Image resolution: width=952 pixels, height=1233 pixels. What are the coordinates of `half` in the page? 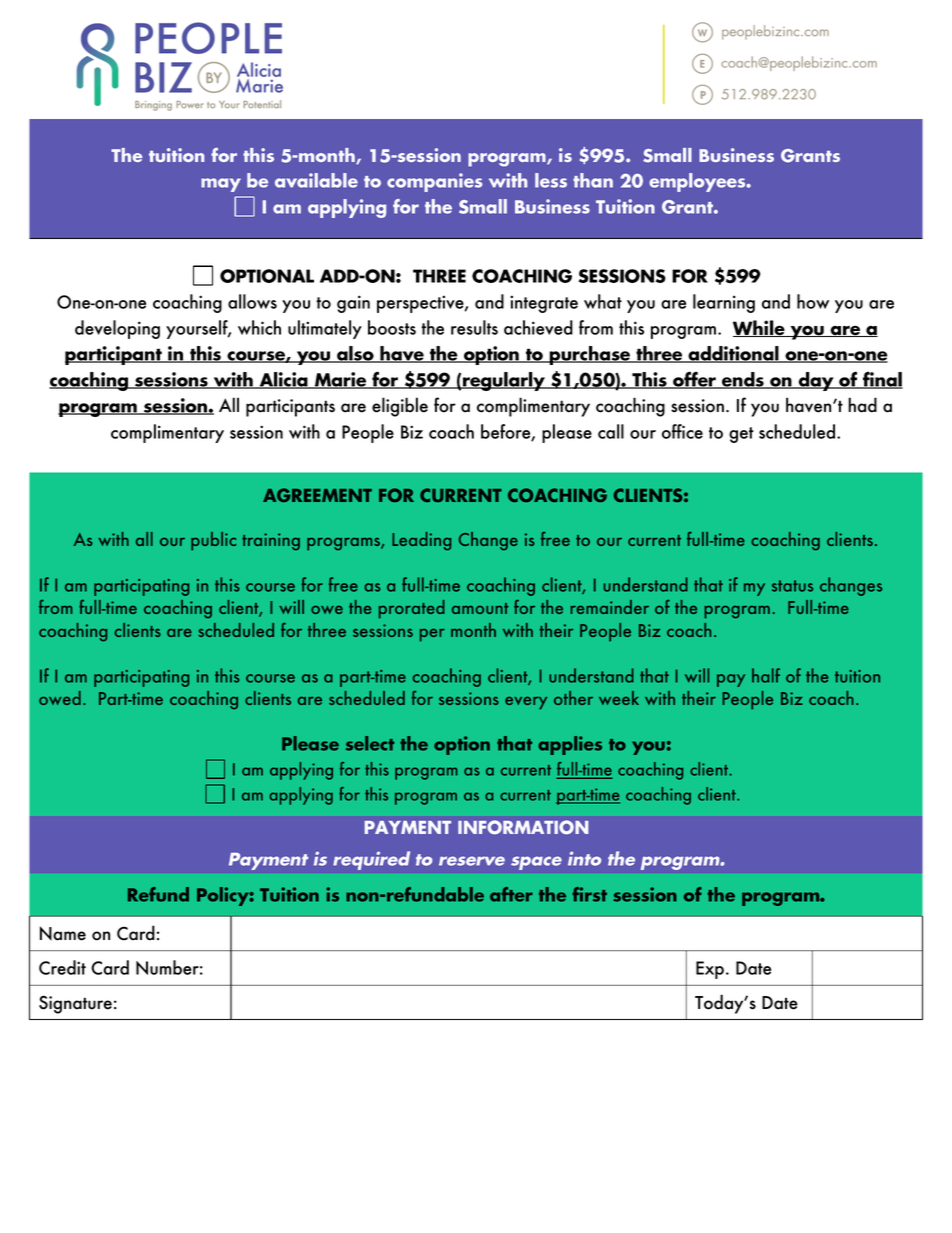 It's located at (766, 675).
